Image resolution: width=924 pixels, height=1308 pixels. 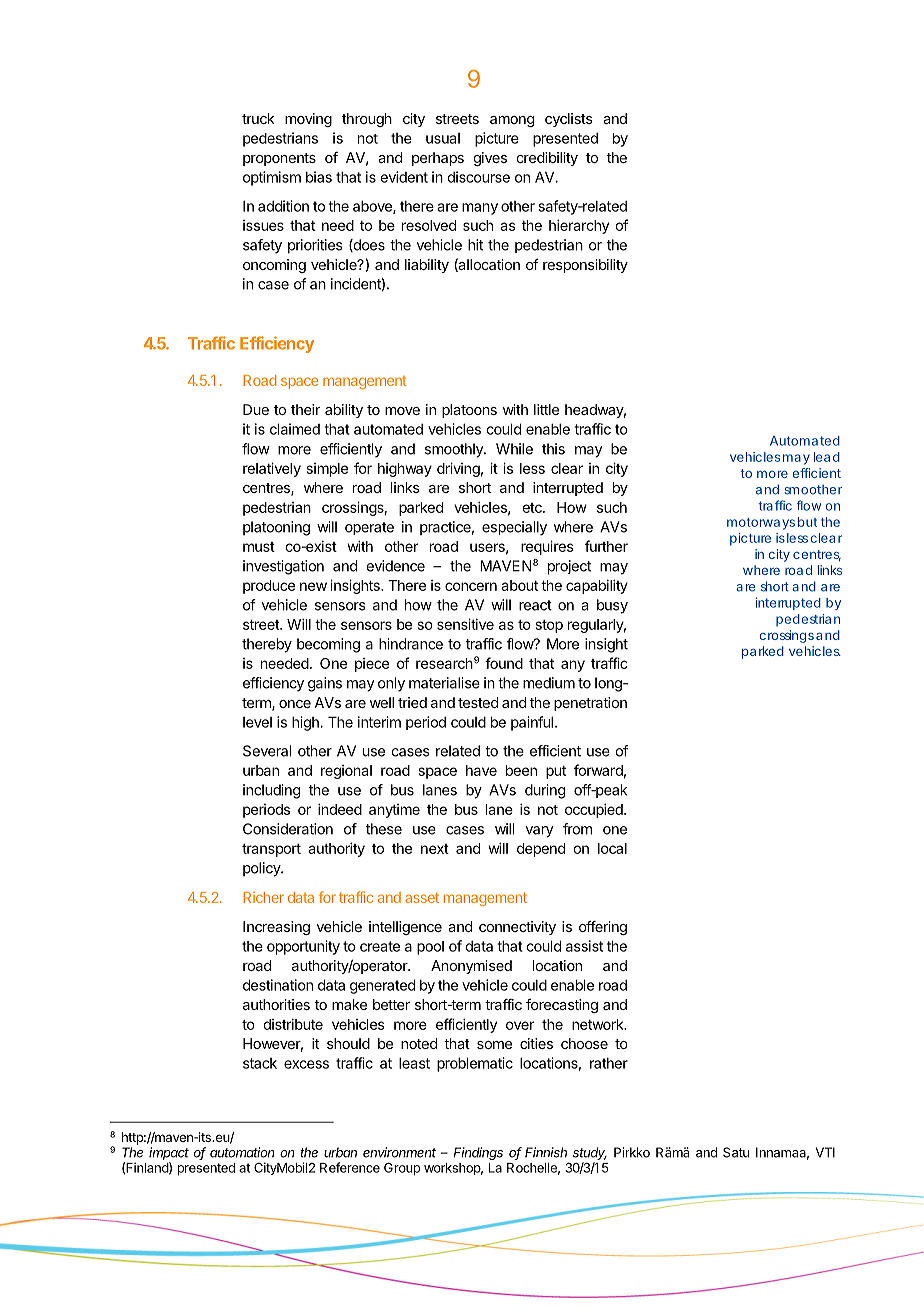 I want to click on must, so click(x=259, y=547).
